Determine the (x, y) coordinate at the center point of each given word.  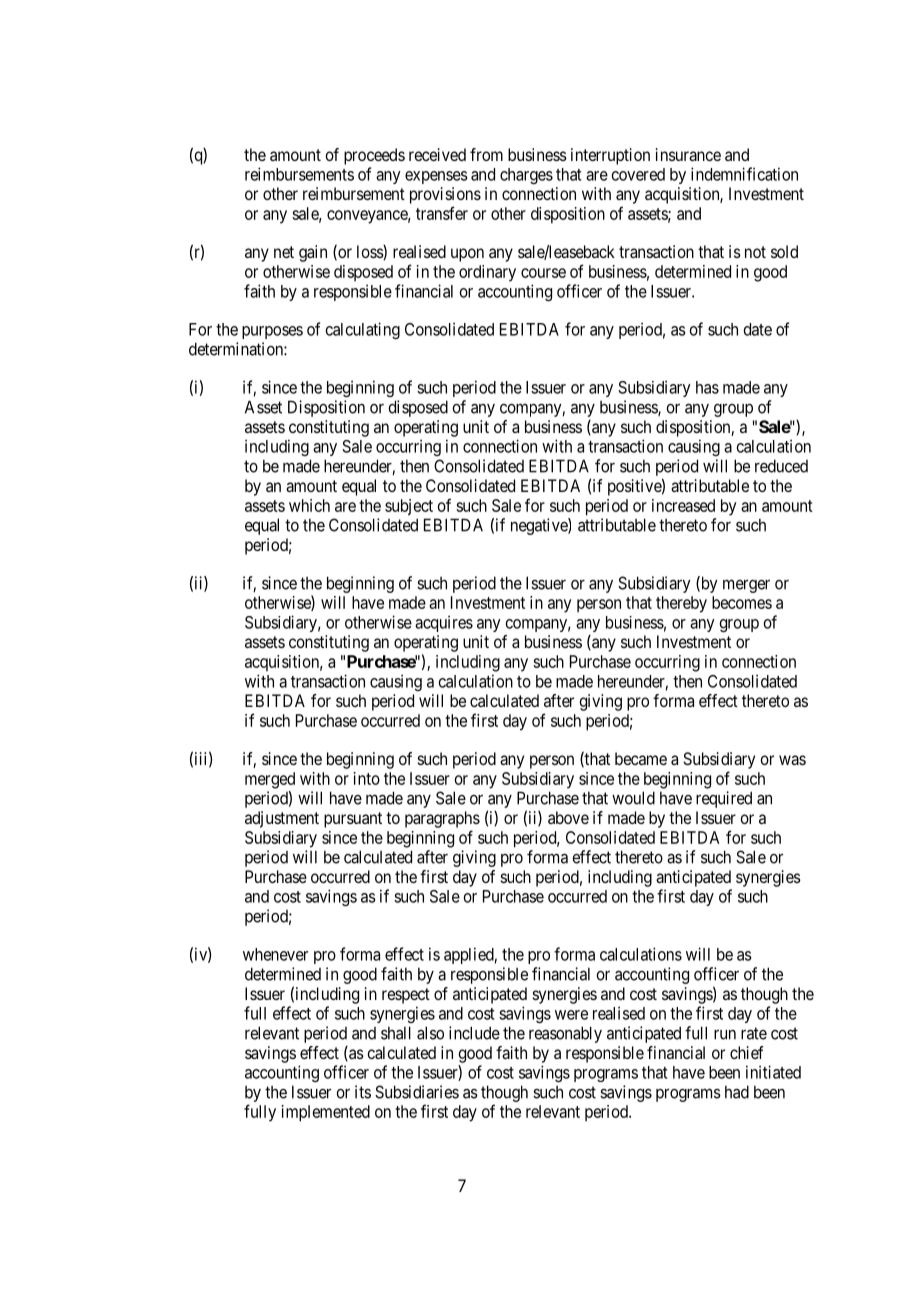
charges (526, 176)
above (568, 817)
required (724, 799)
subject (409, 507)
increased (683, 505)
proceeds (374, 156)
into (367, 778)
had (737, 1092)
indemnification (744, 174)
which (309, 505)
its (363, 1092)
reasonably (565, 1034)
